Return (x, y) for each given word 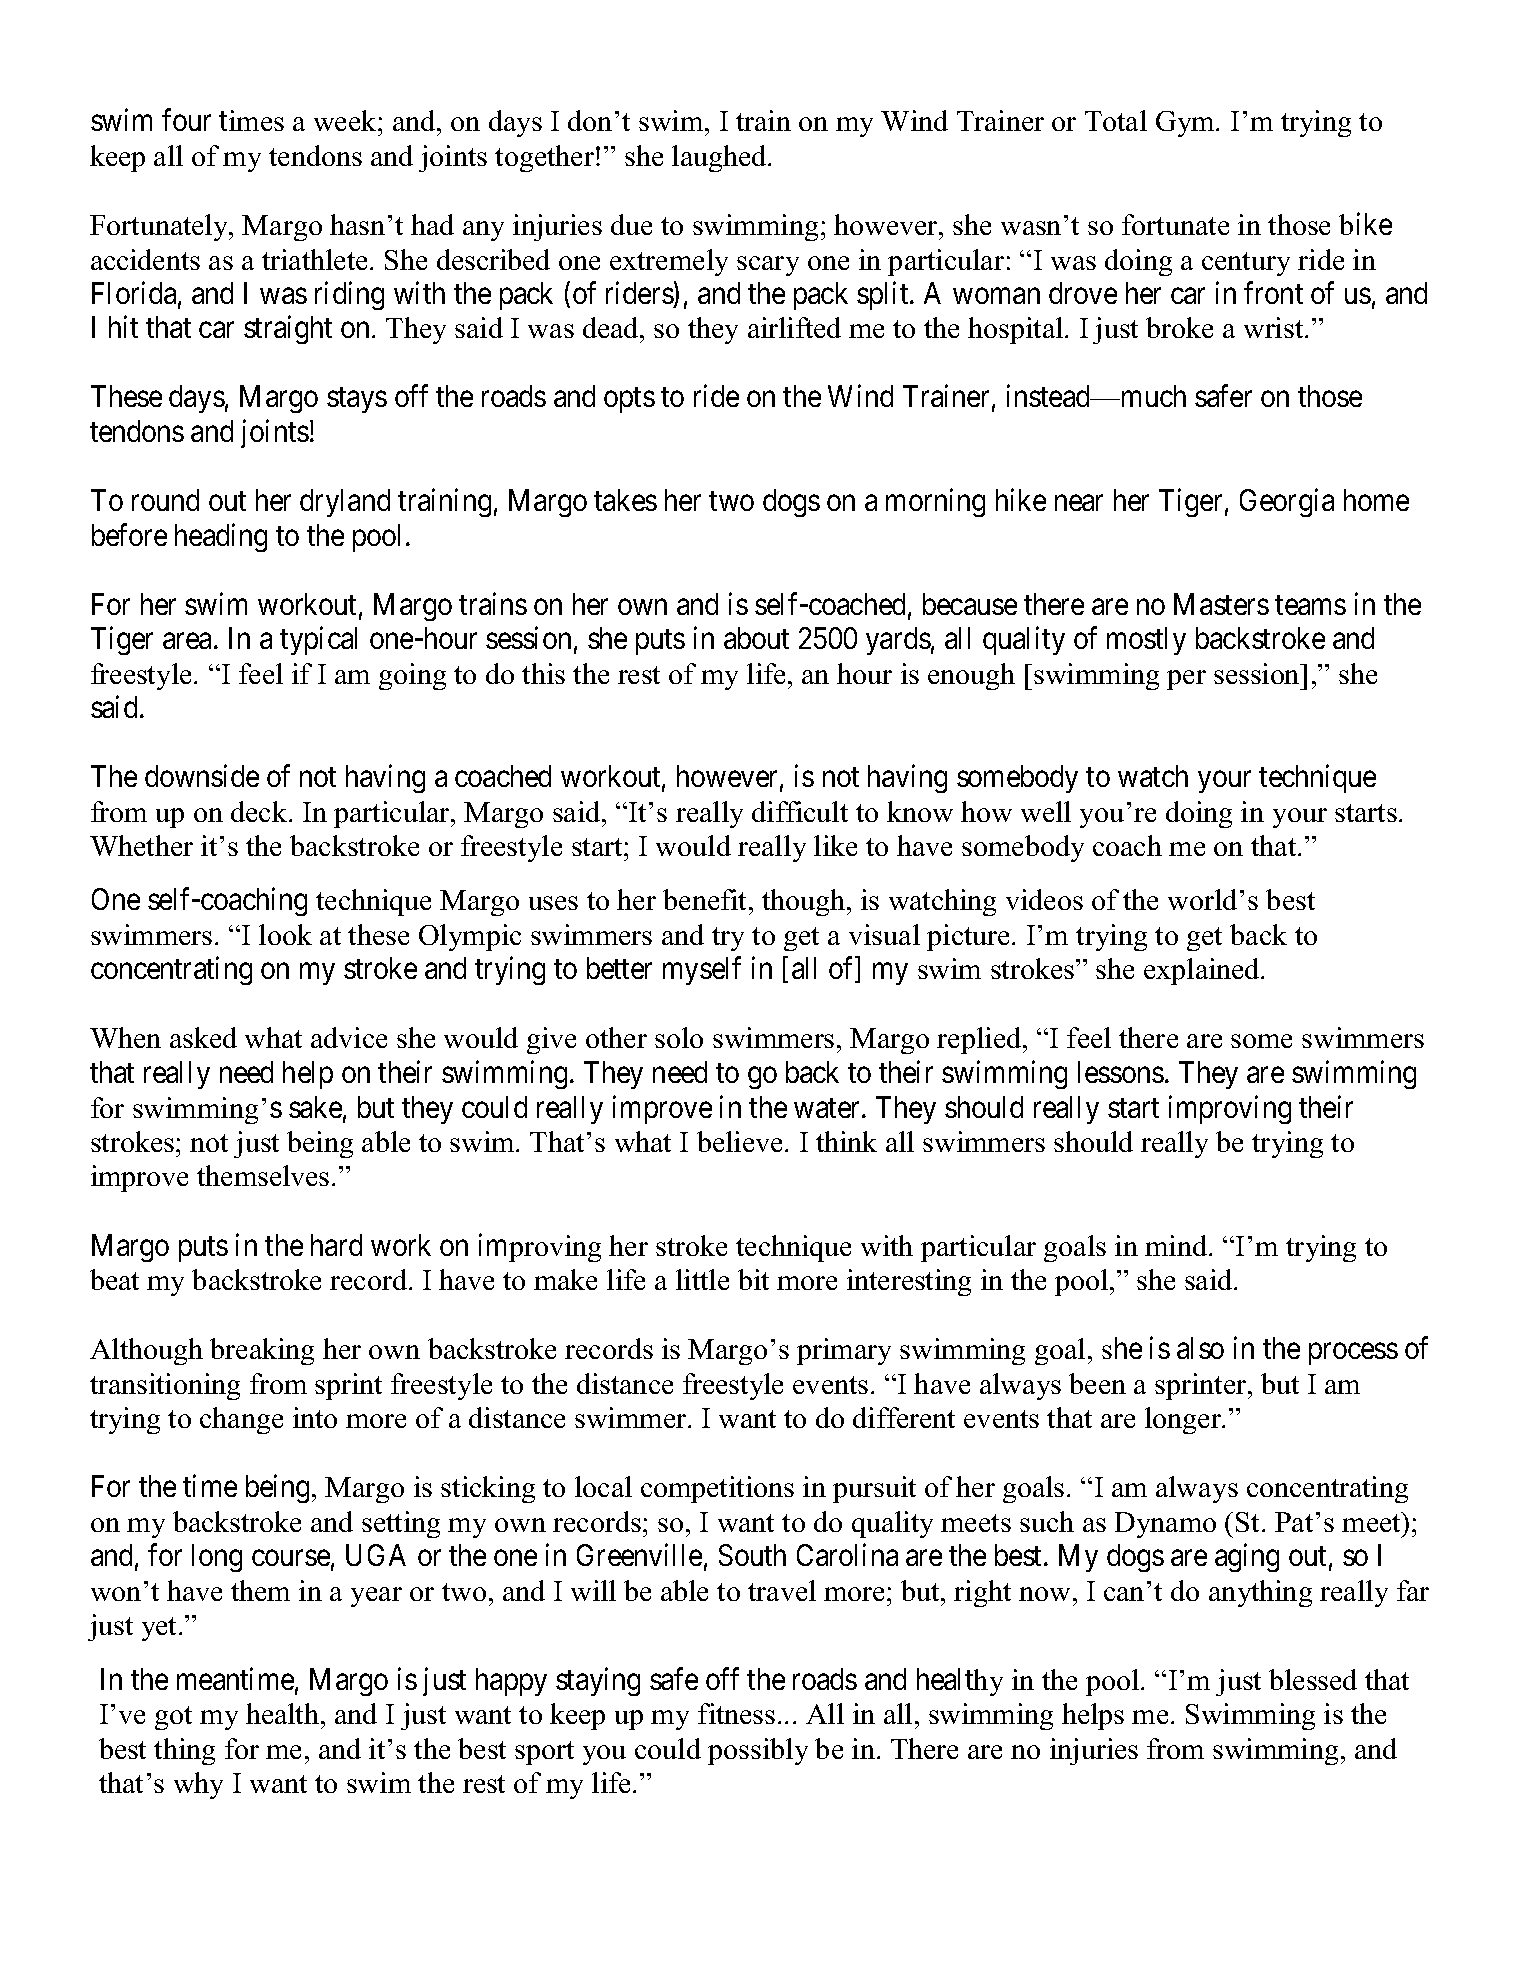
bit (753, 1279)
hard (336, 1245)
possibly (758, 1751)
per (1186, 680)
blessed (1313, 1679)
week (346, 120)
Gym (1186, 124)
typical (318, 641)
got (173, 1718)
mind (1177, 1245)
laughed (720, 158)
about (756, 638)
